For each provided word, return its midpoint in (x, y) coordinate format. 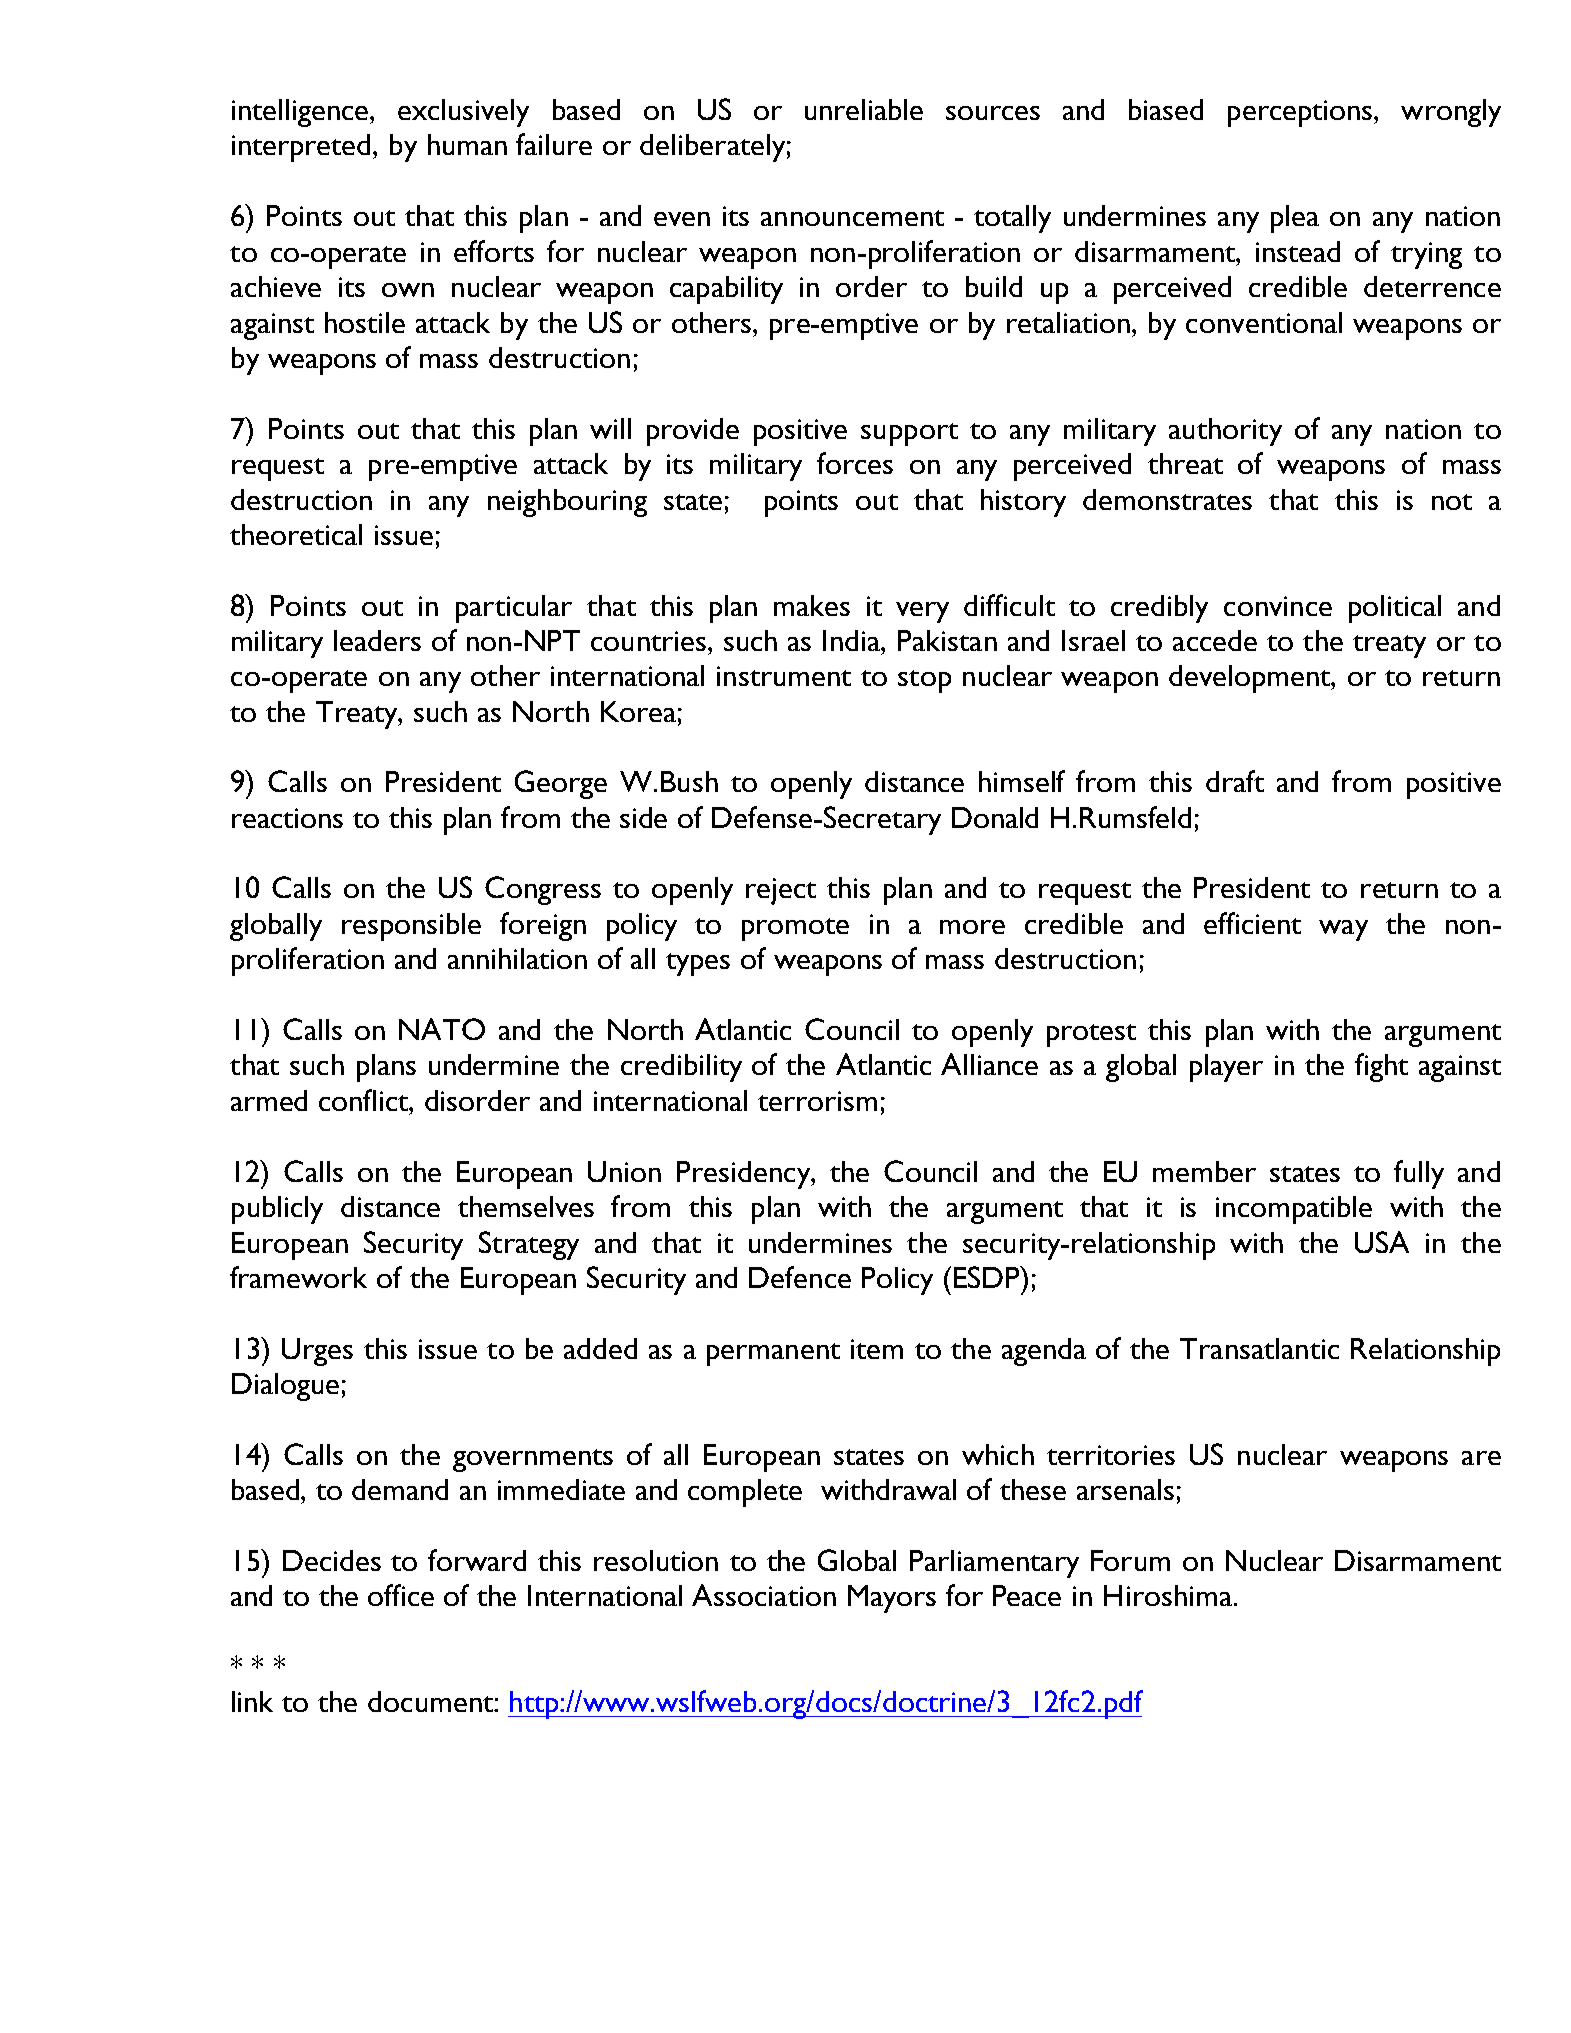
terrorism (817, 1101)
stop (924, 681)
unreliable (864, 109)
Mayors (892, 1599)
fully (1419, 1174)
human (467, 144)
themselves (526, 1206)
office (401, 1595)
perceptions (1301, 113)
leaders (377, 640)
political (1395, 609)
